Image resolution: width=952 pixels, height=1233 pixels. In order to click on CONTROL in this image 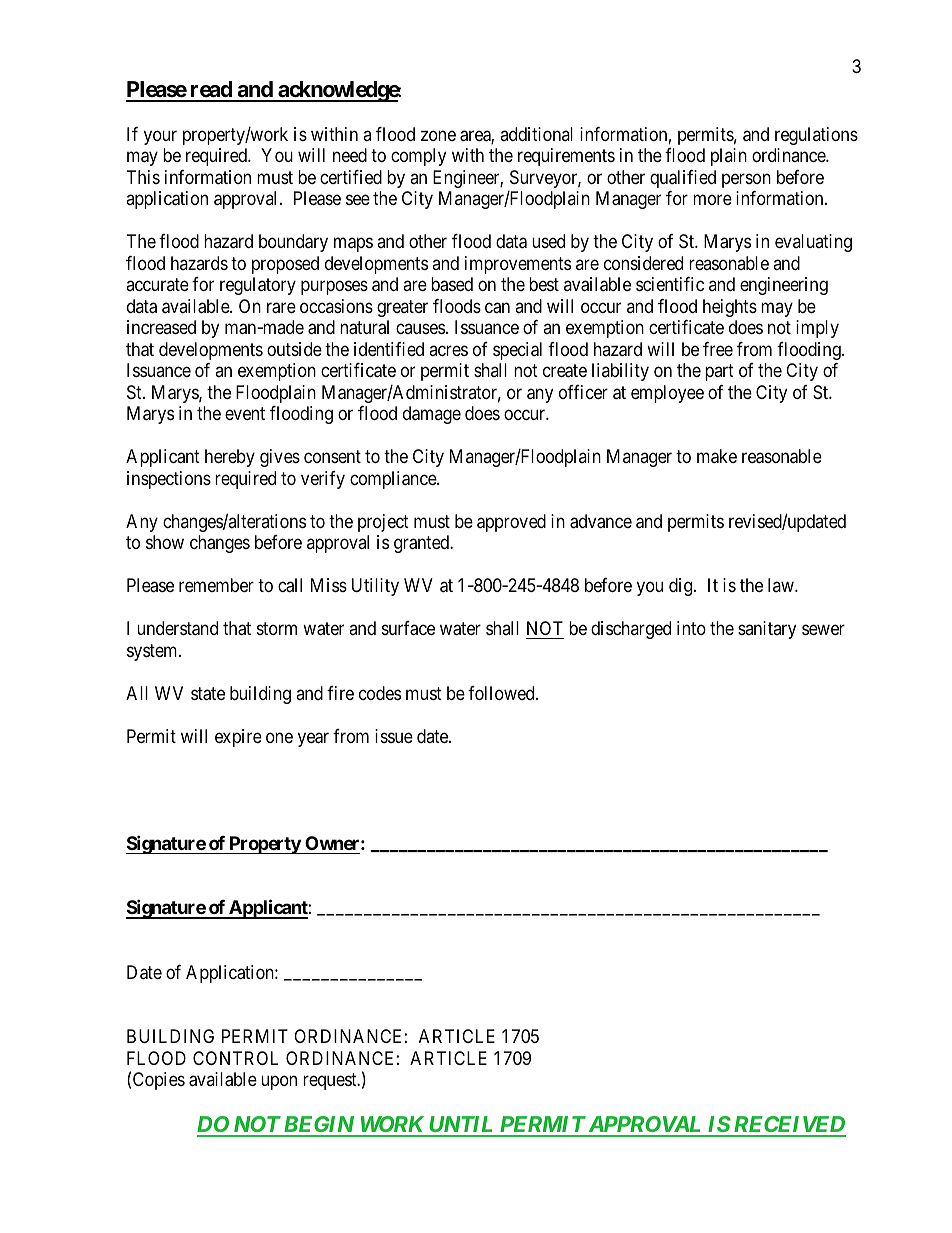, I will do `click(235, 1058)`.
